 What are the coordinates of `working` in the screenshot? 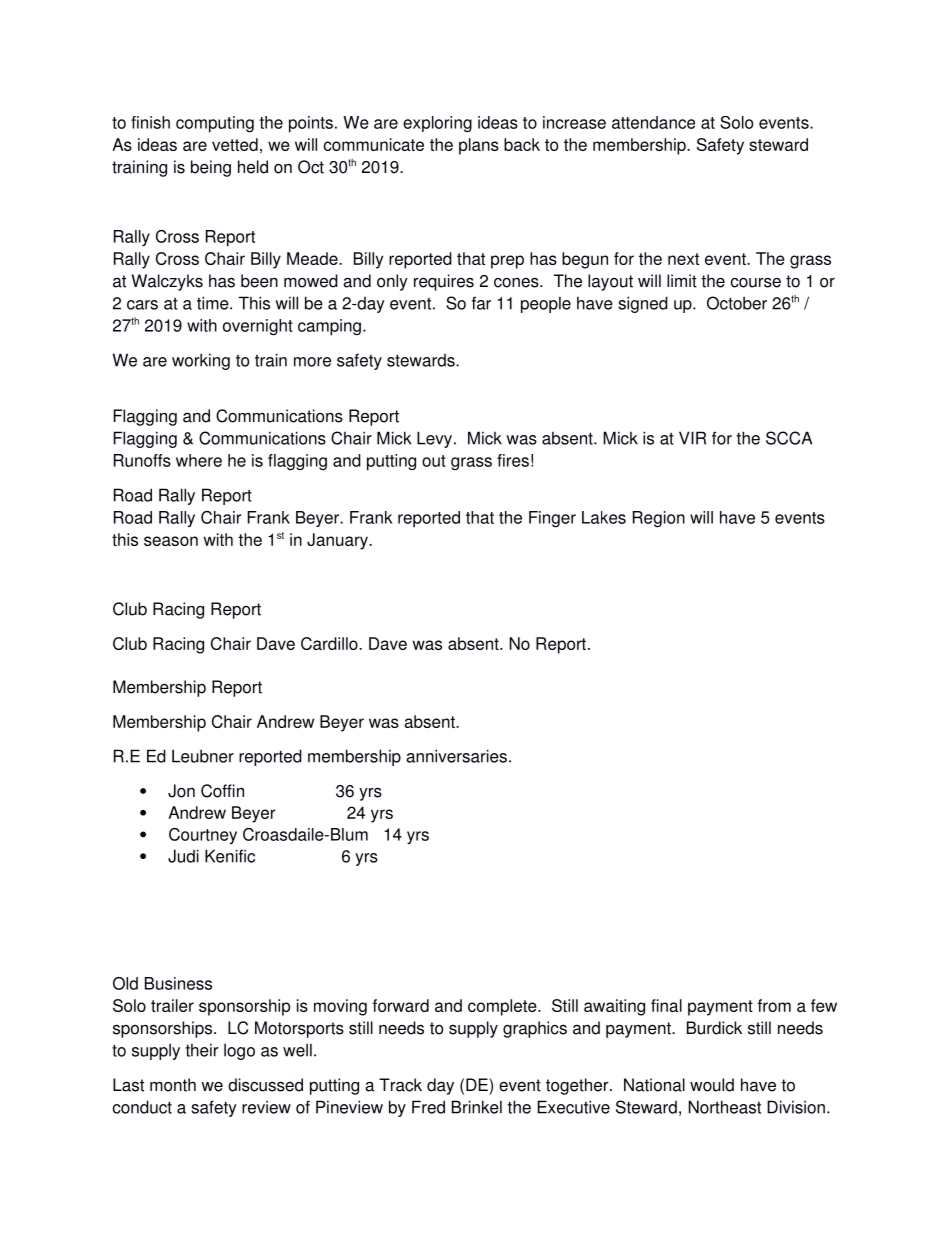 It's located at (201, 361).
